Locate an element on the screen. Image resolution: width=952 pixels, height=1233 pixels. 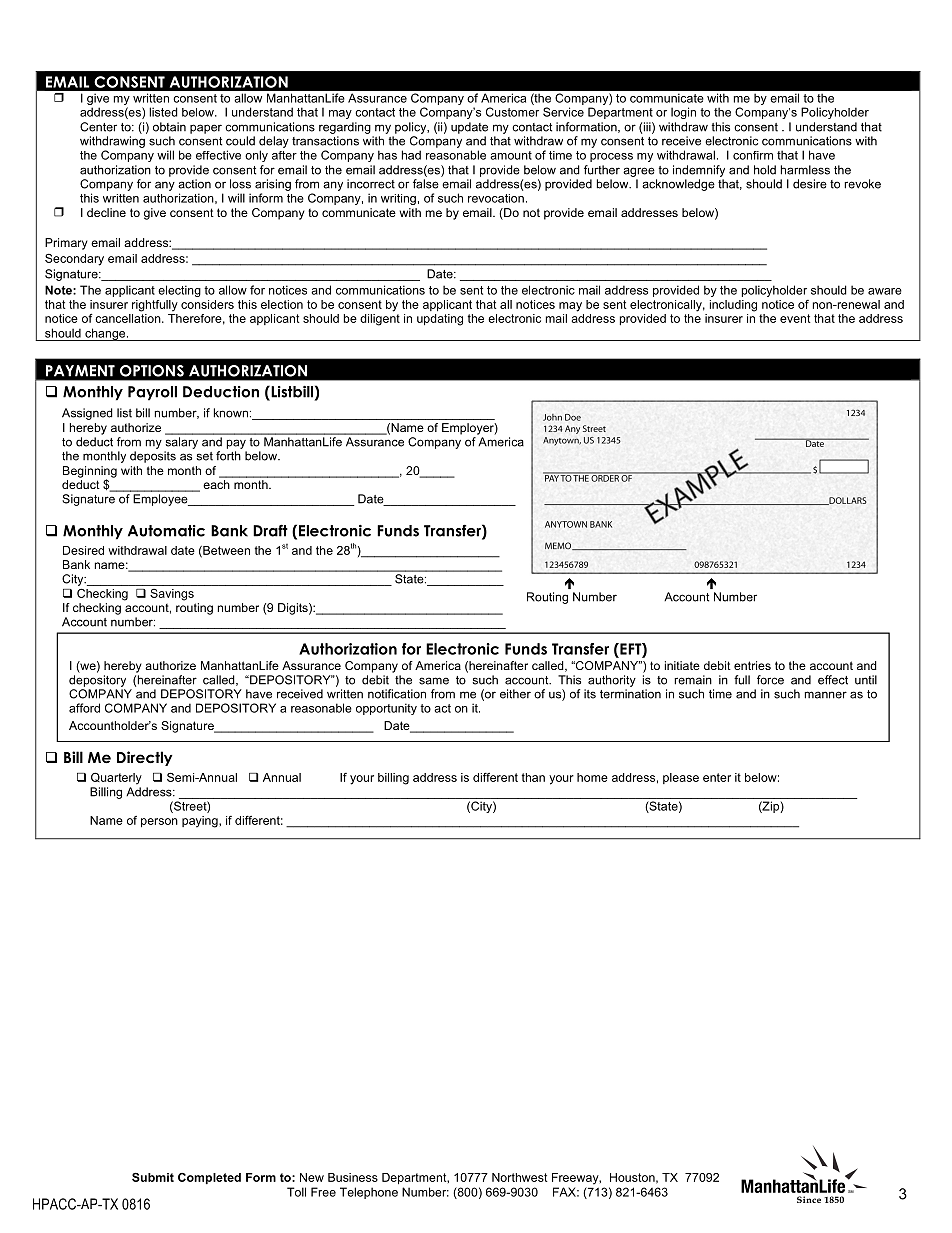
amount is located at coordinates (511, 155).
